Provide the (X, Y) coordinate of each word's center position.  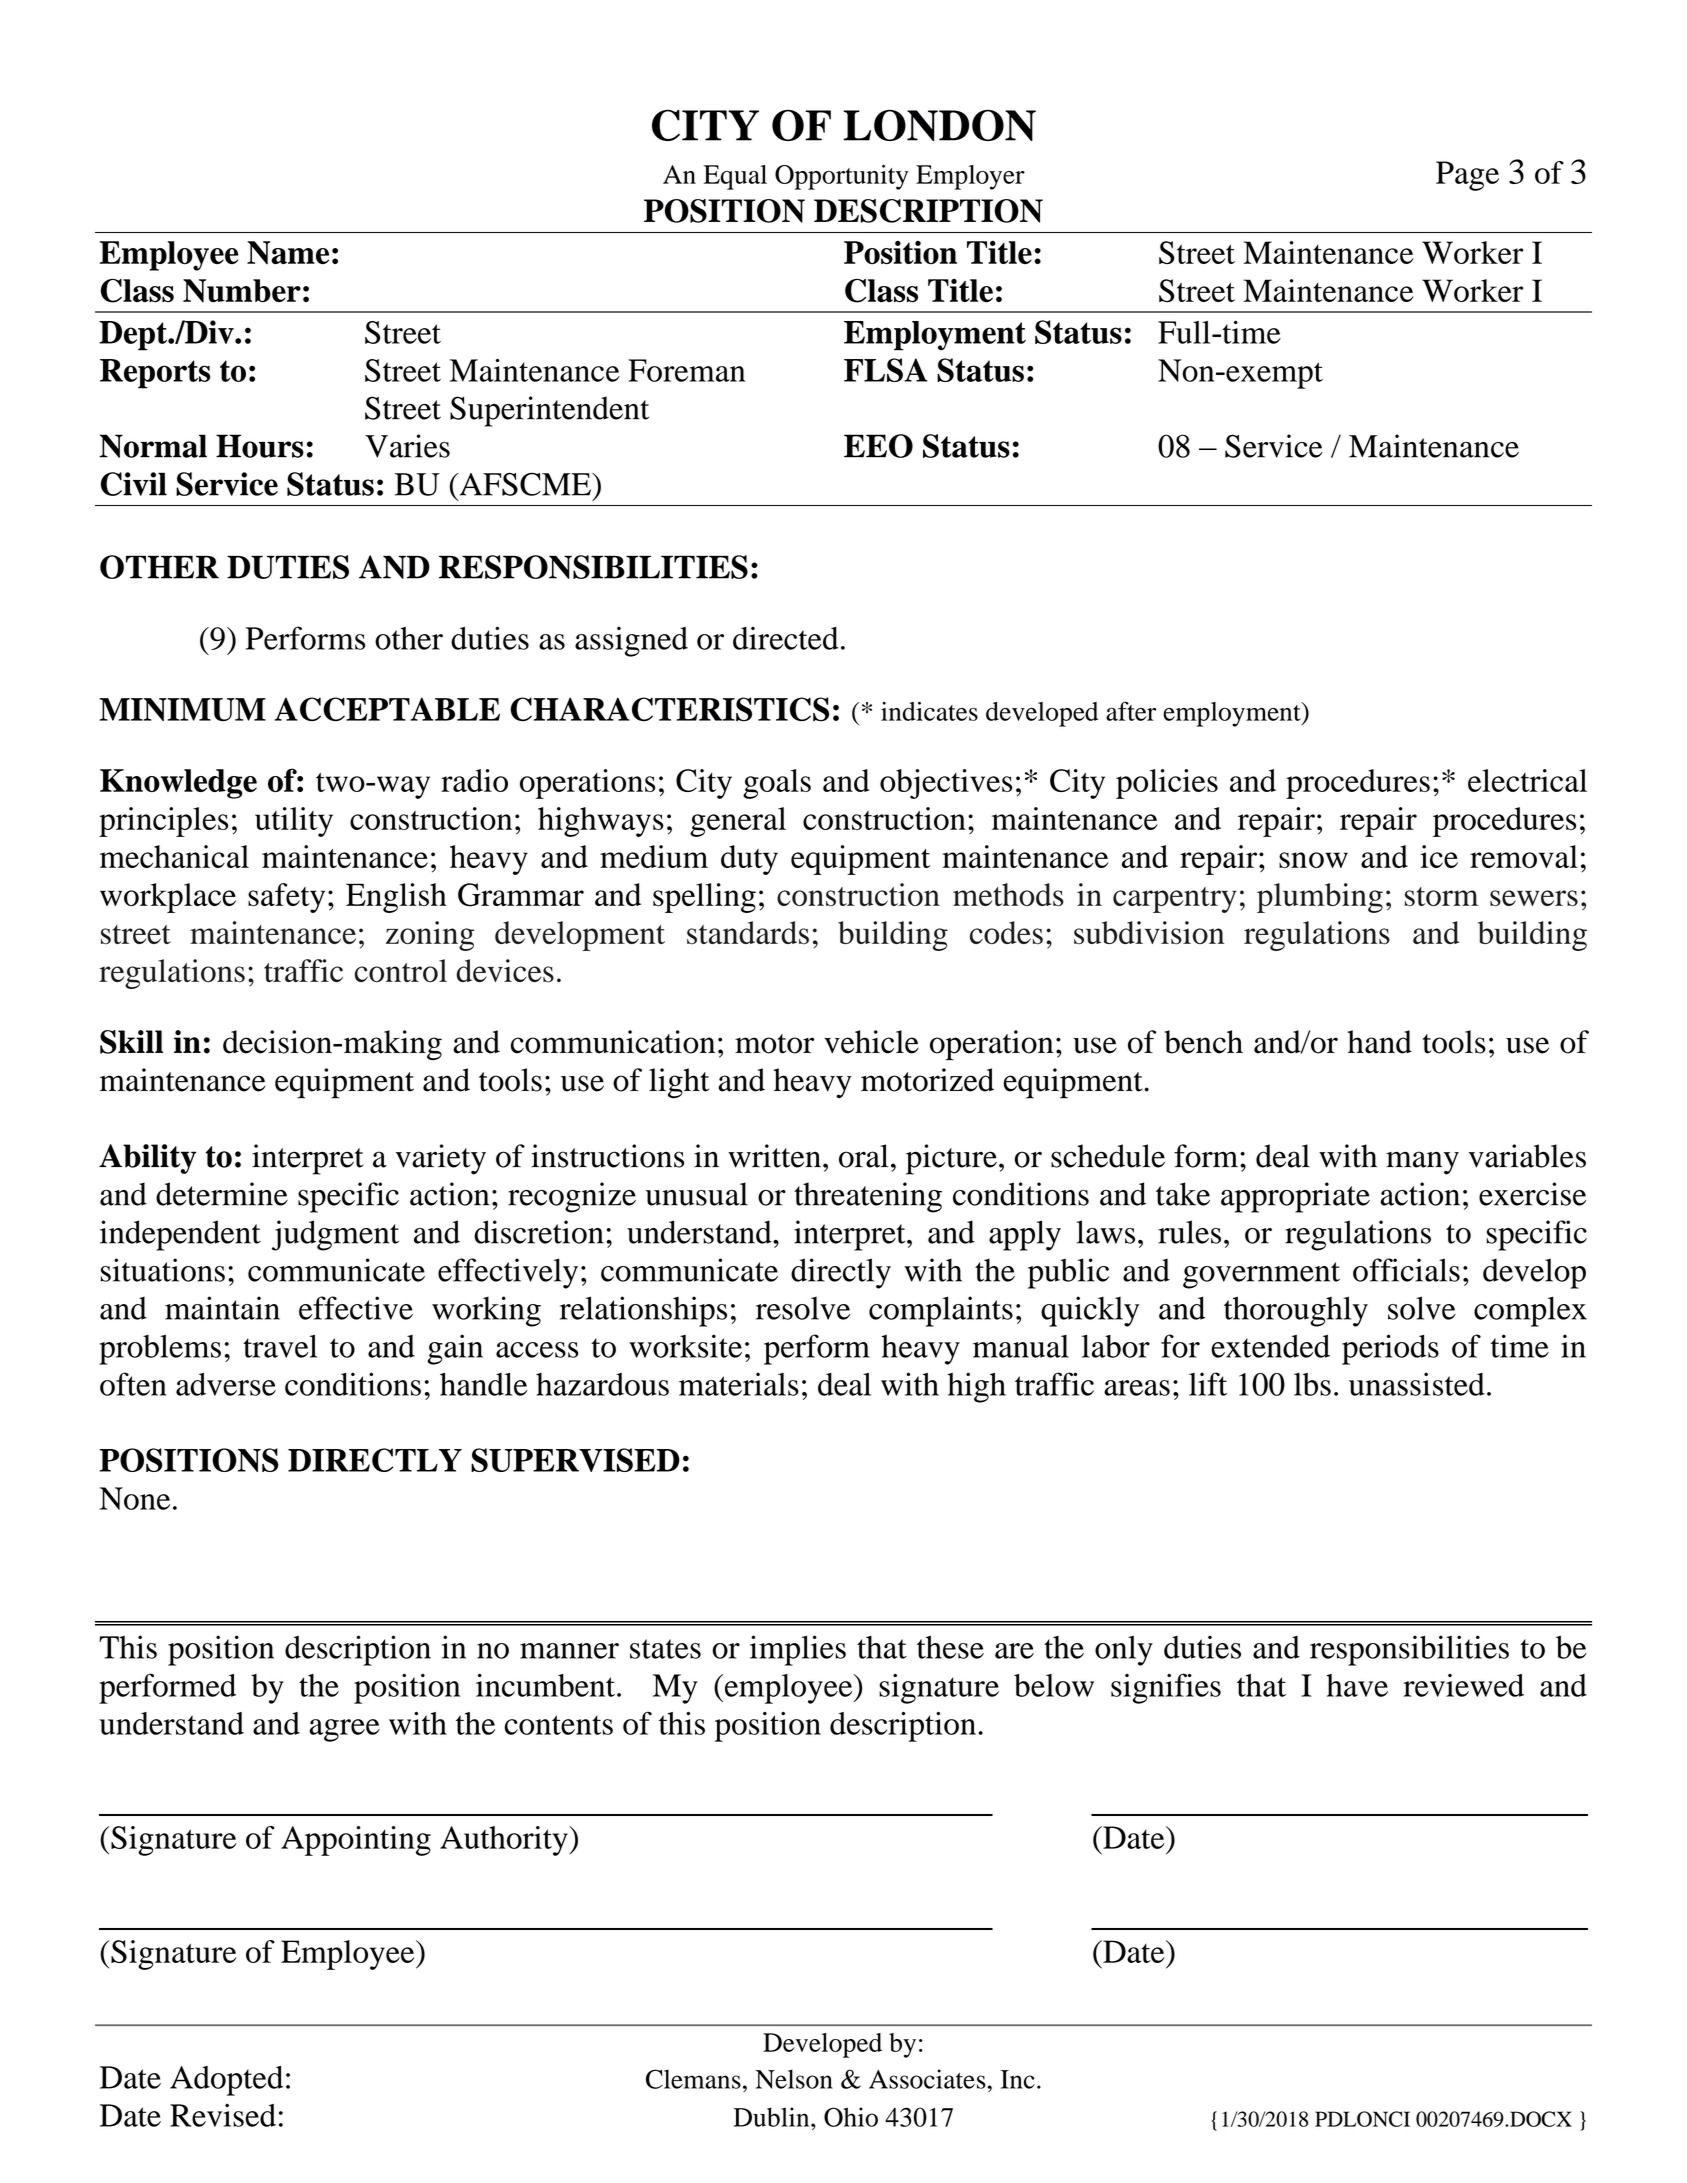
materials (739, 1384)
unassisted (1417, 1384)
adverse (226, 1384)
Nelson (794, 2079)
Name (288, 253)
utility (294, 822)
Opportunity (841, 177)
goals (777, 784)
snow (1313, 860)
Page (1467, 176)
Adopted (226, 2081)
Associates (927, 2079)
